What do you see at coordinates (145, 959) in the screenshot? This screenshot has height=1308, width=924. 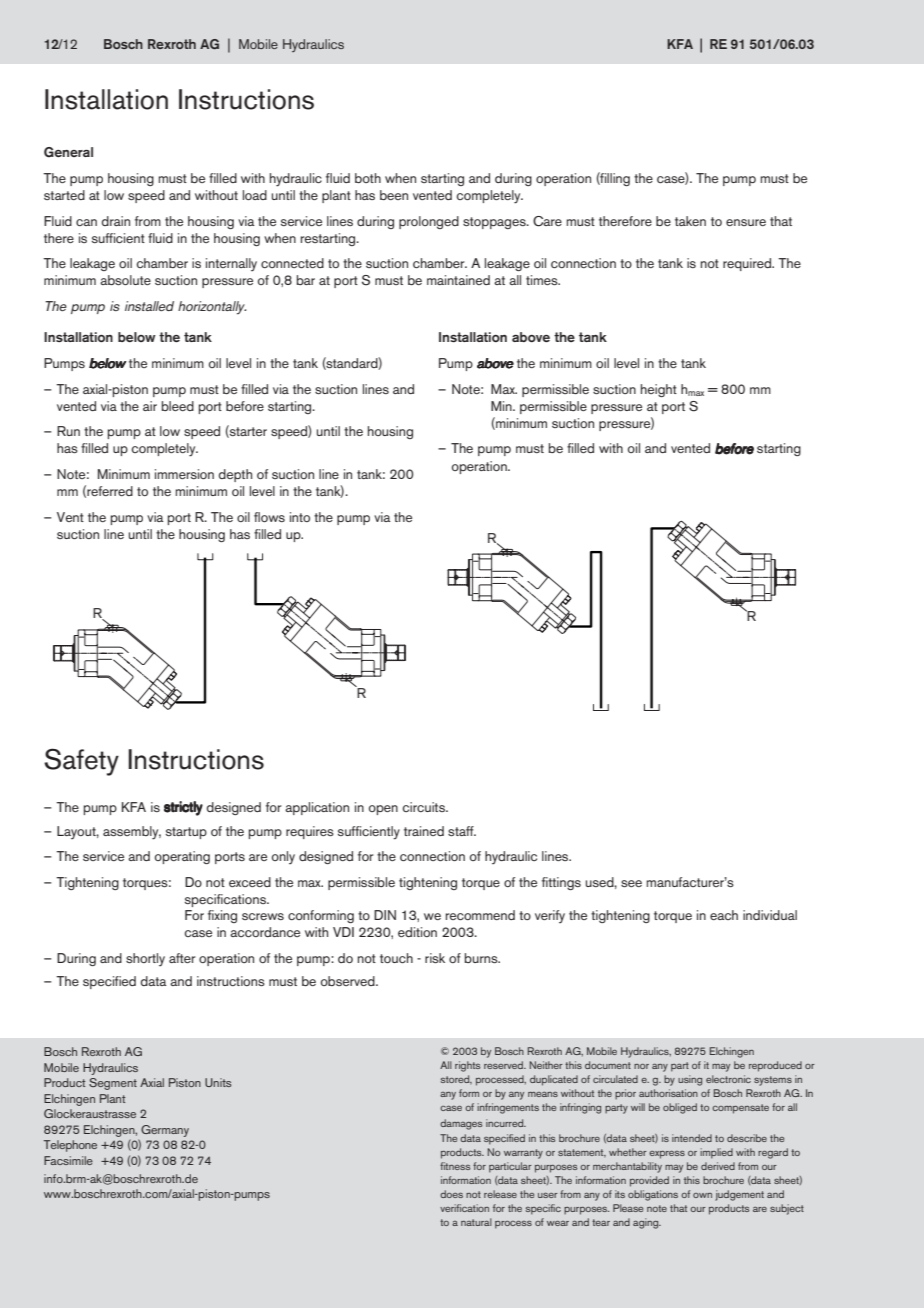 I see `shortly` at bounding box center [145, 959].
